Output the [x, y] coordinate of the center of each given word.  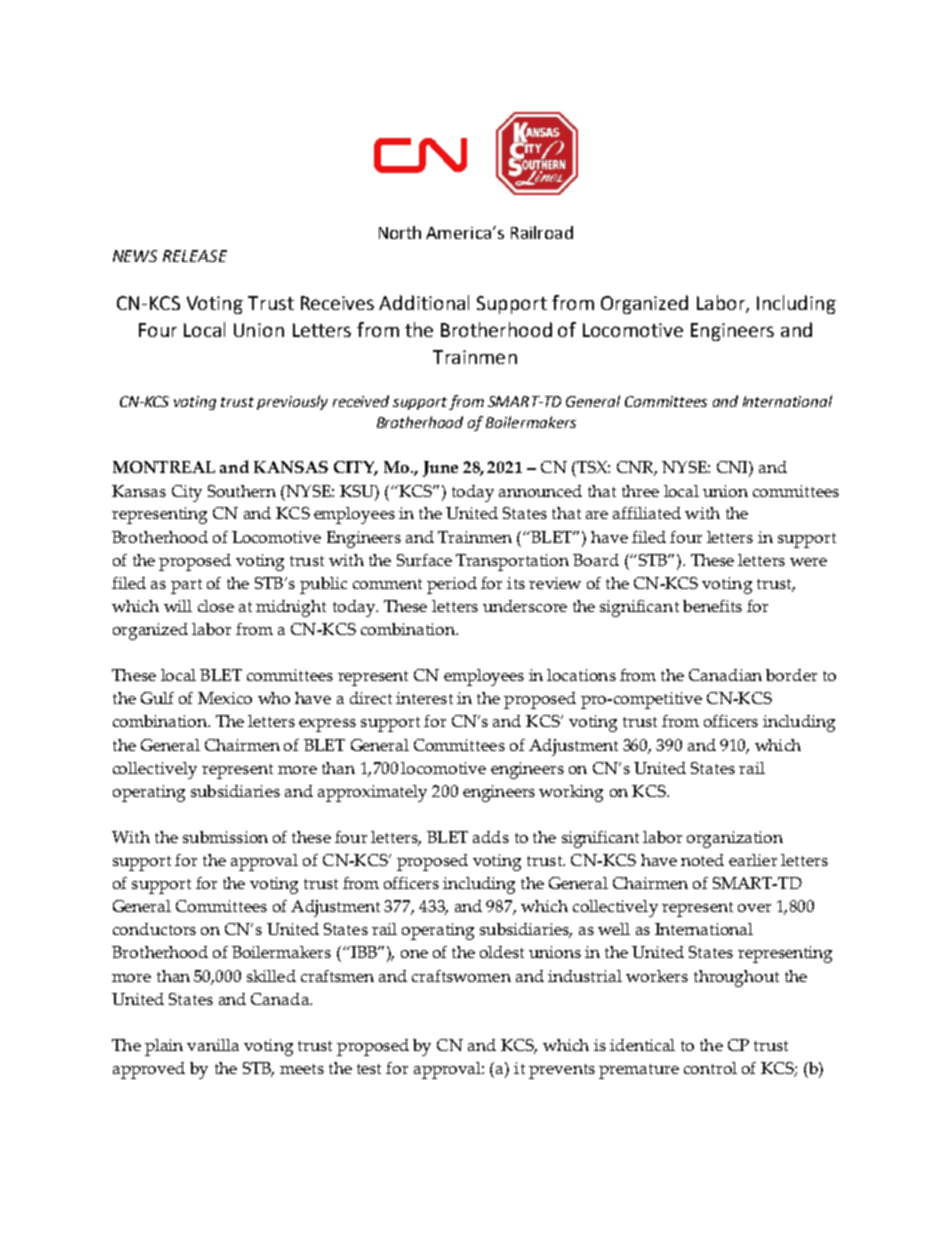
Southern [242, 491]
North [400, 232]
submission [225, 837]
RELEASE [195, 256]
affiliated [647, 513]
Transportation [512, 562]
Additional [424, 302]
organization [735, 839]
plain [164, 1047]
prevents [562, 1071]
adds [491, 837]
